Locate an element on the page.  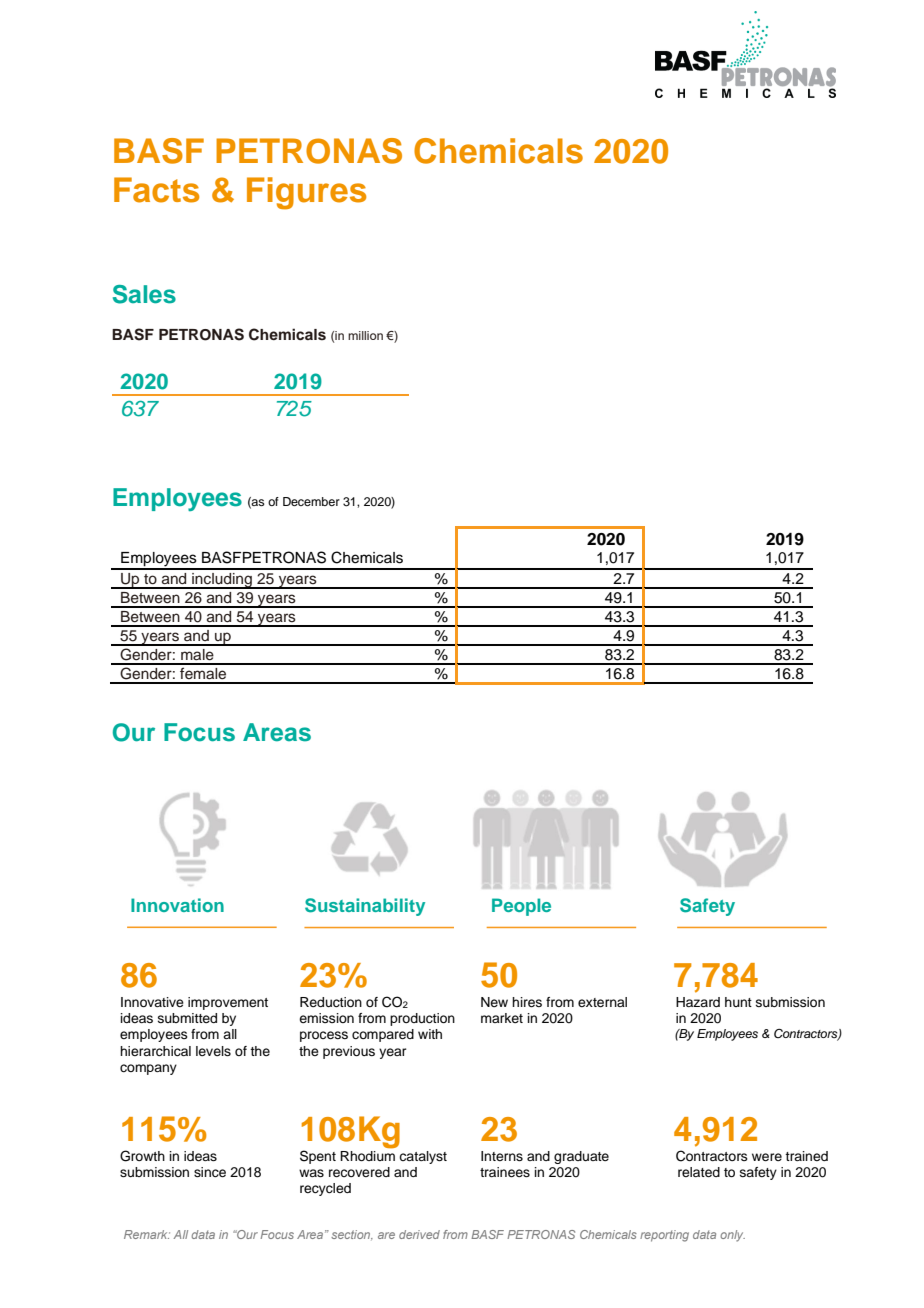
People is located at coordinates (521, 907).
